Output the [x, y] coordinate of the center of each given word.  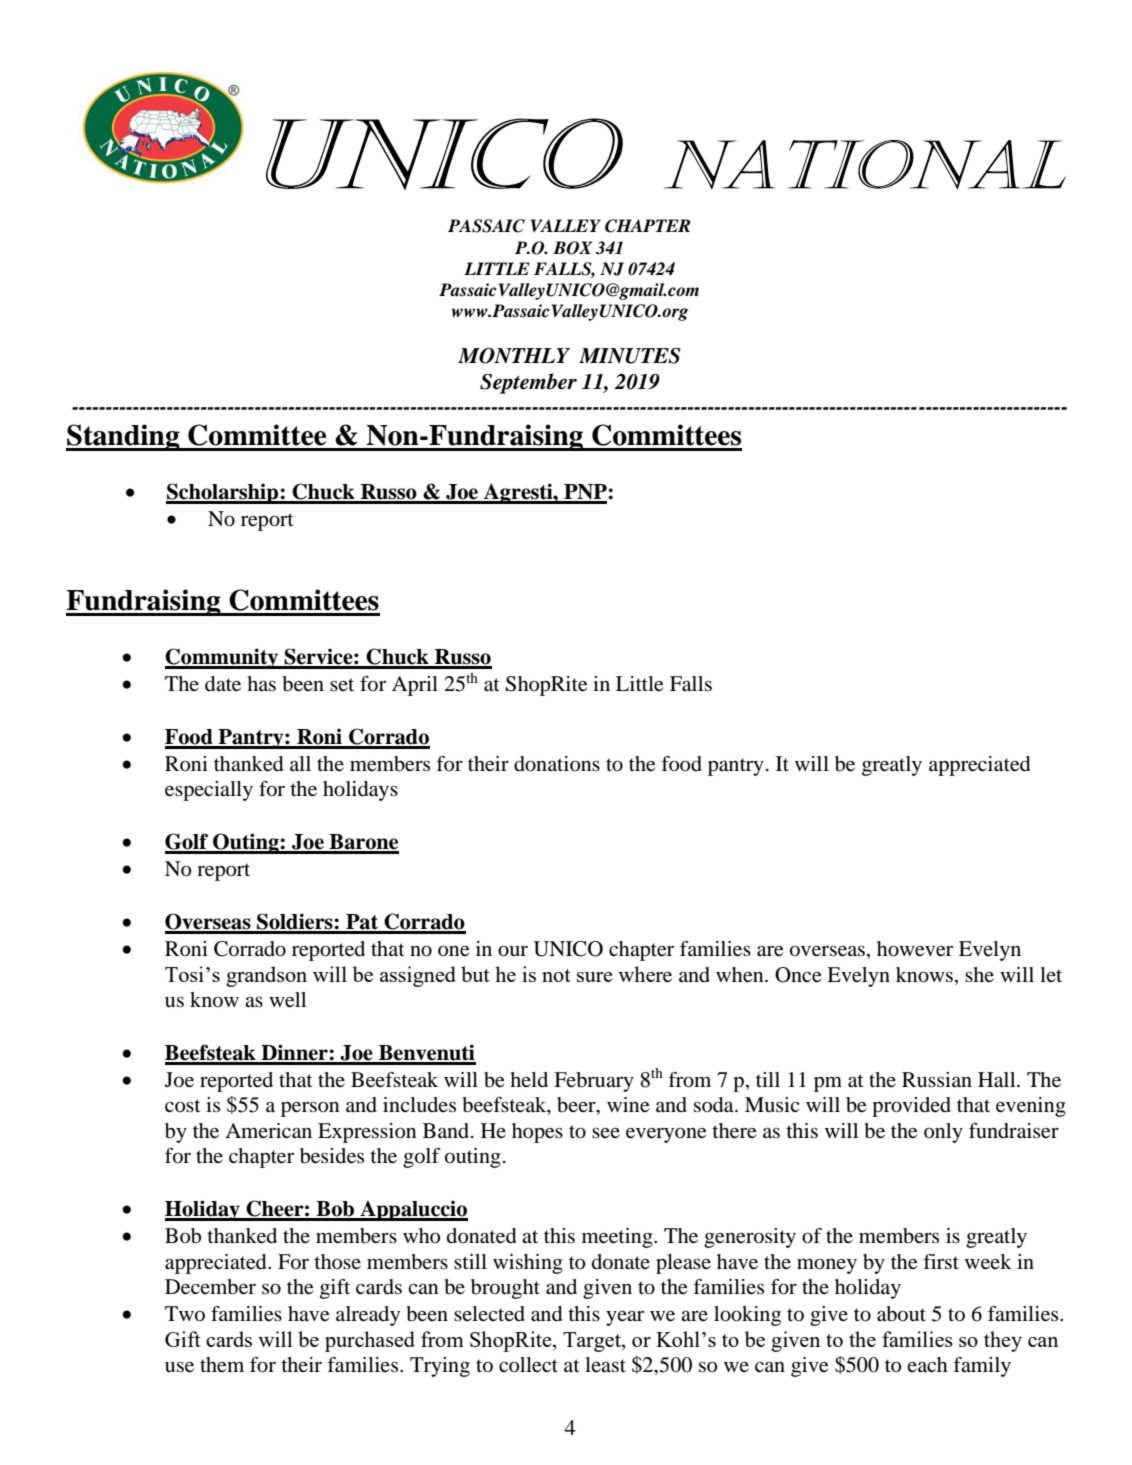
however [915, 949]
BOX [573, 248]
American [268, 1131]
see [606, 1133]
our [513, 951]
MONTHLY [514, 356]
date [223, 684]
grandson [266, 976]
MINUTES [630, 356]
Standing [124, 437]
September [528, 383]
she [979, 974]
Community [223, 658]
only [943, 1133]
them [222, 1365]
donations [557, 764]
